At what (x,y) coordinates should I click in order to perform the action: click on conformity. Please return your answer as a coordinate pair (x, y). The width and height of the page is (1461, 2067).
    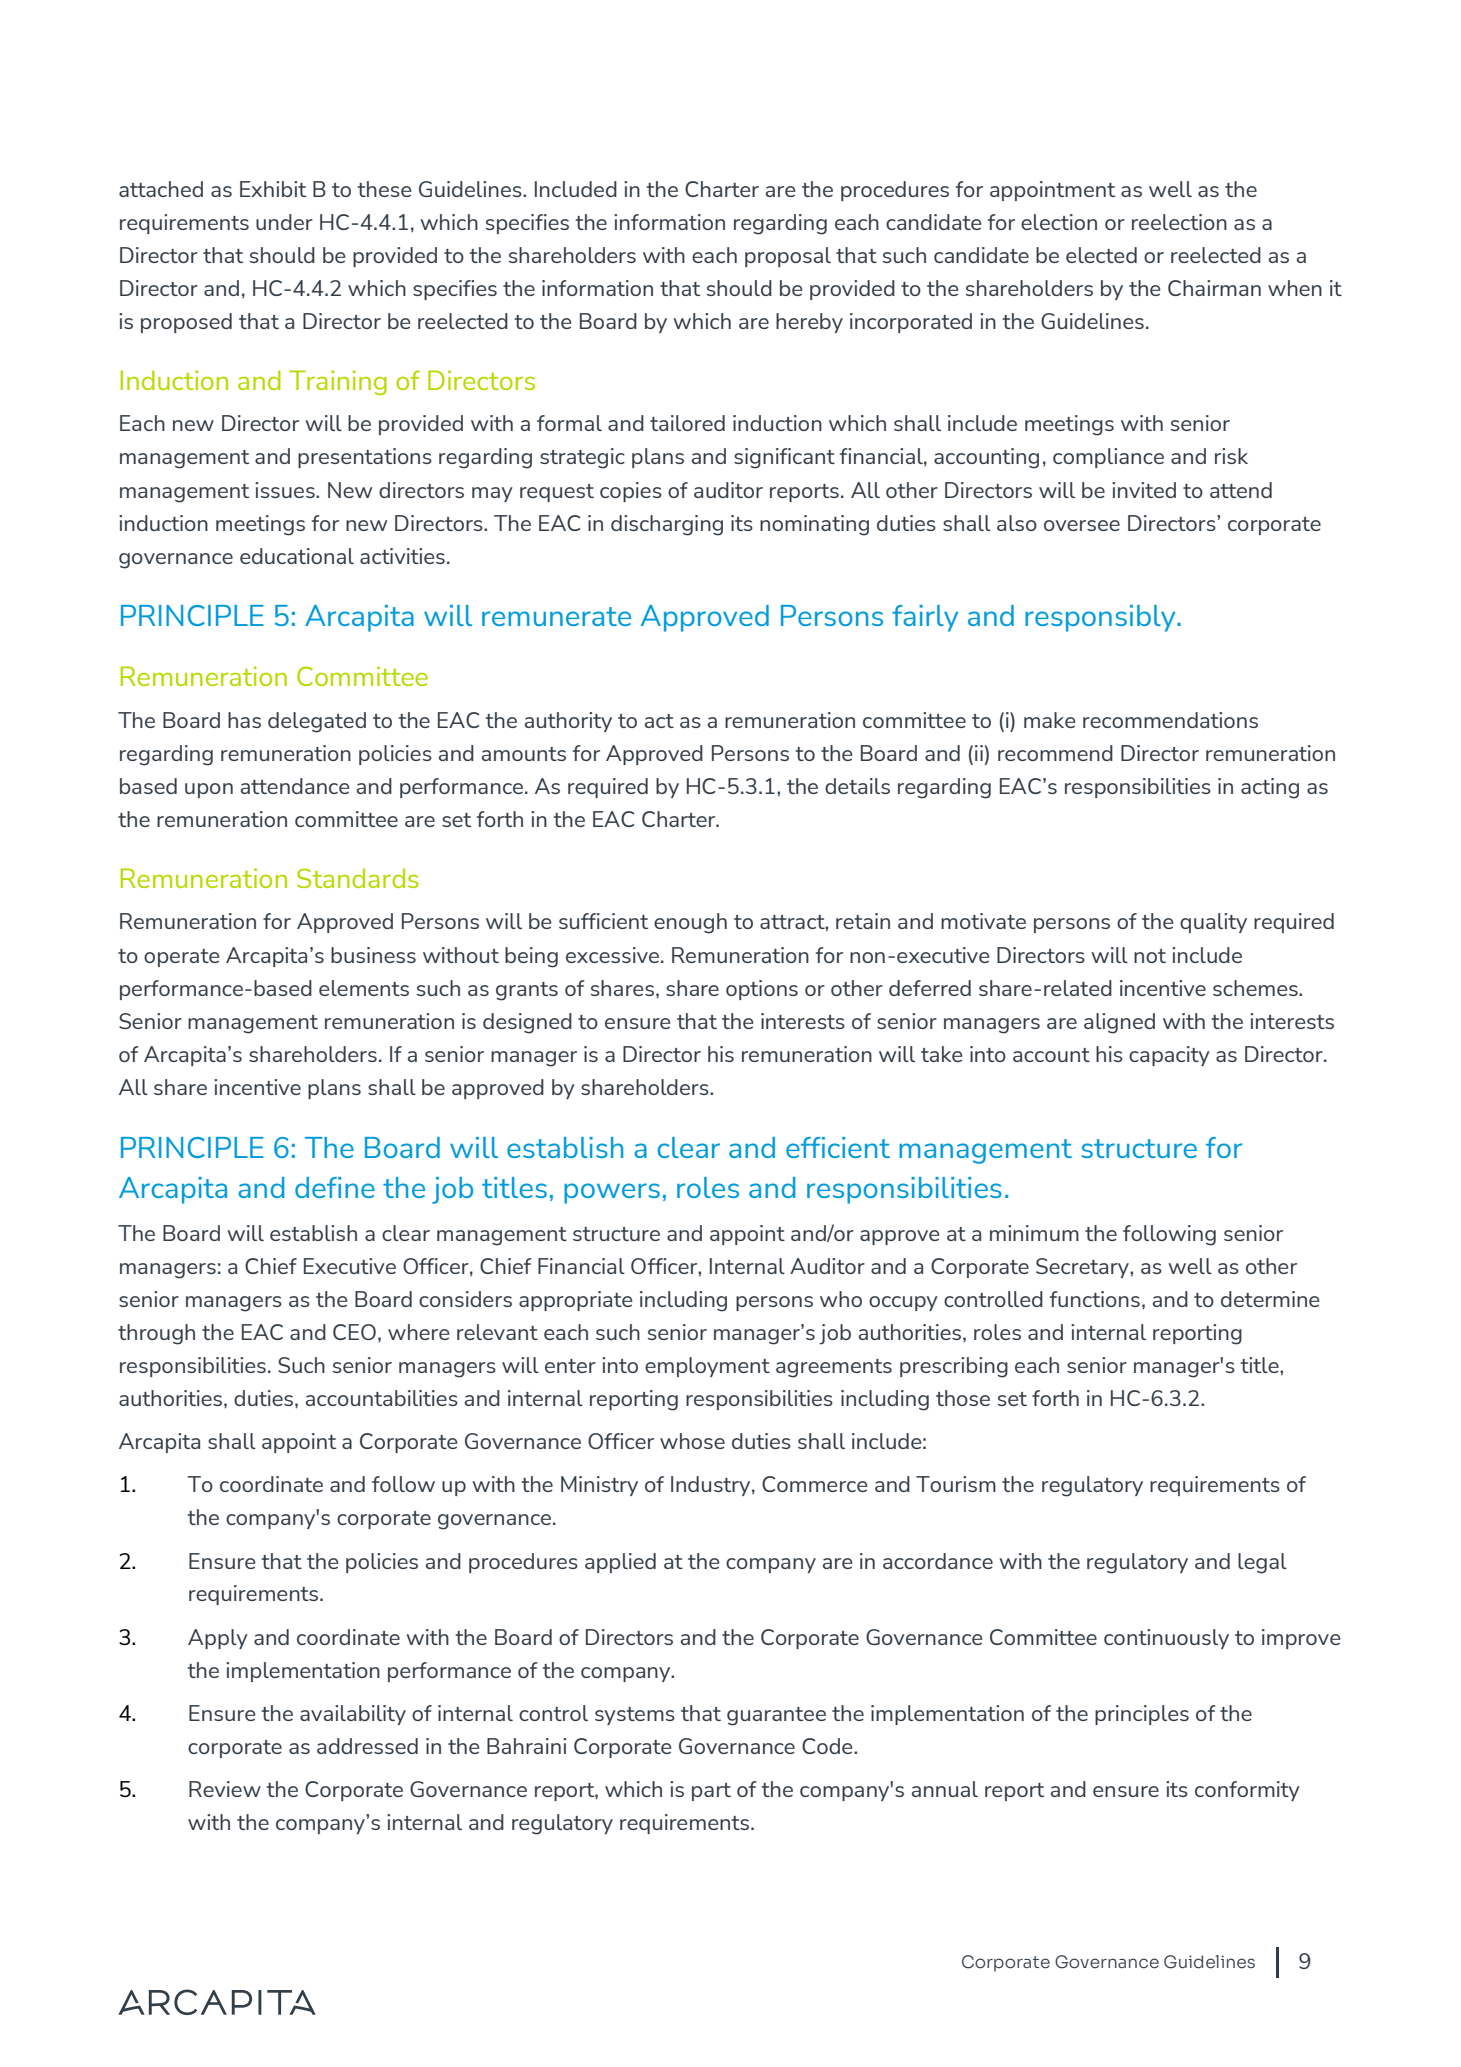
    Looking at the image, I should click on (1247, 1791).
